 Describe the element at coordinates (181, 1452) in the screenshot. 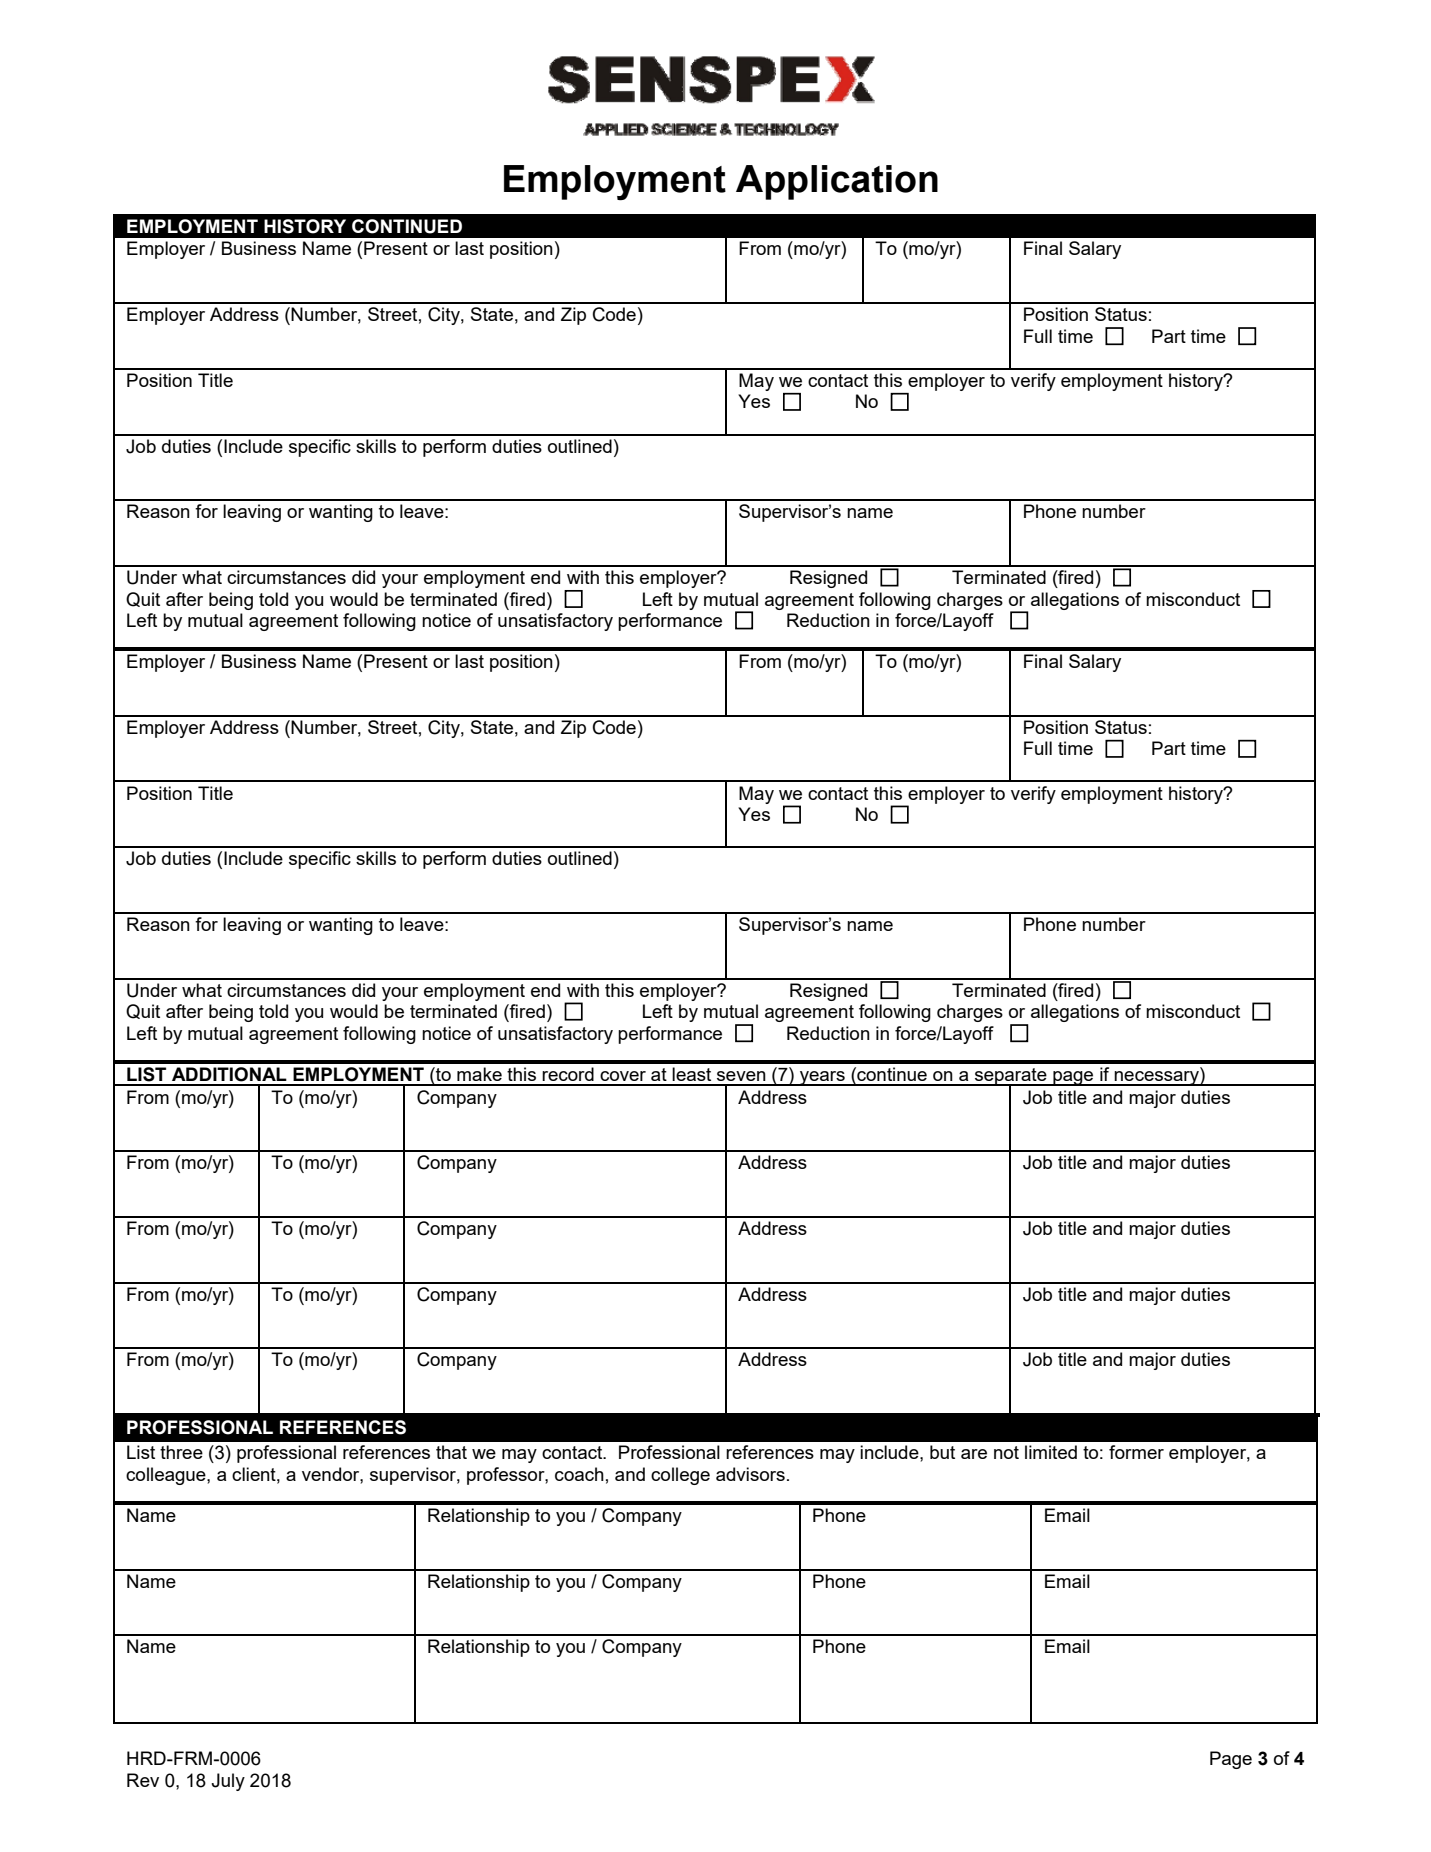

I see `three` at that location.
